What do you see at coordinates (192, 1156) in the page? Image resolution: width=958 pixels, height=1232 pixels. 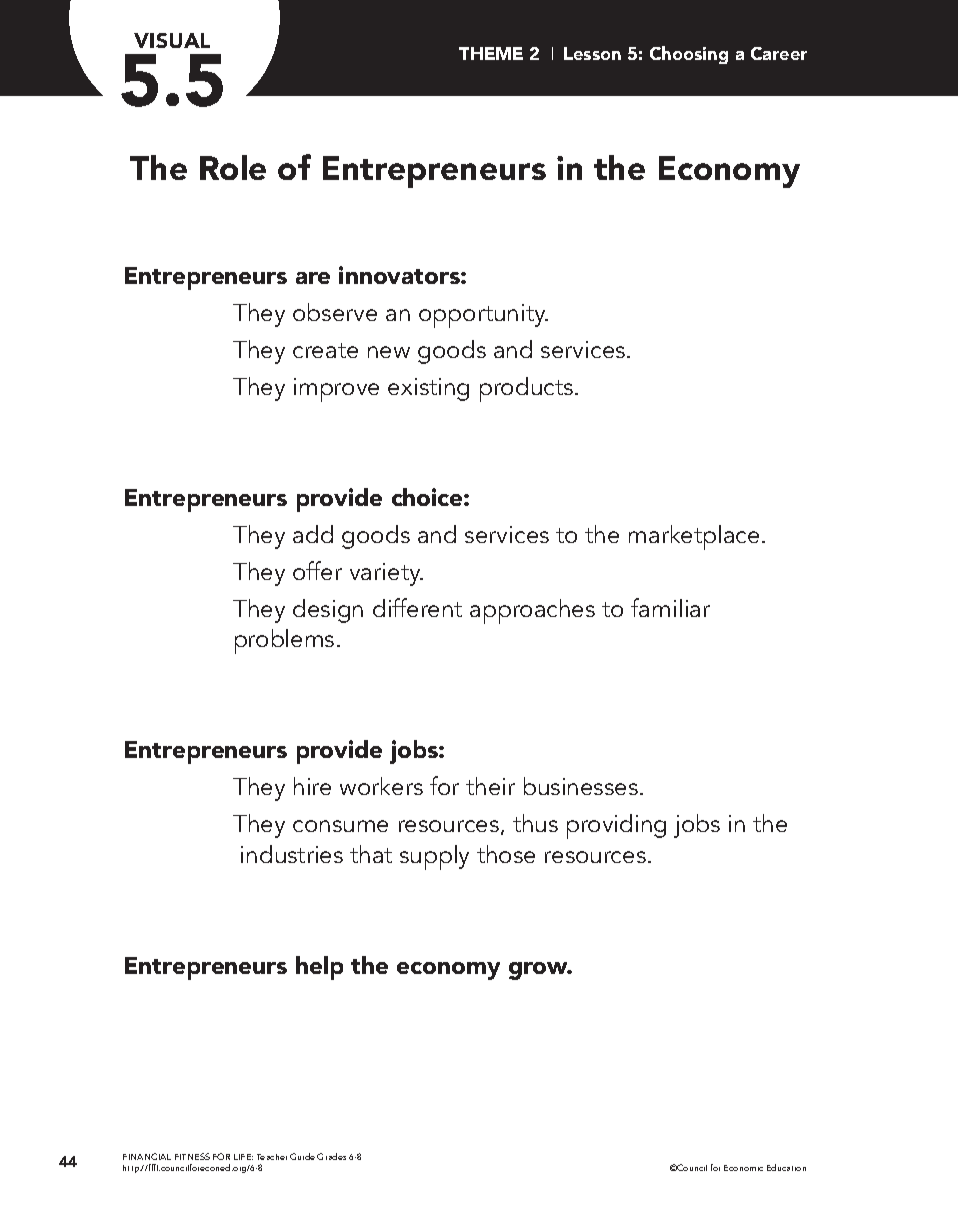 I see `FITNESS` at bounding box center [192, 1156].
